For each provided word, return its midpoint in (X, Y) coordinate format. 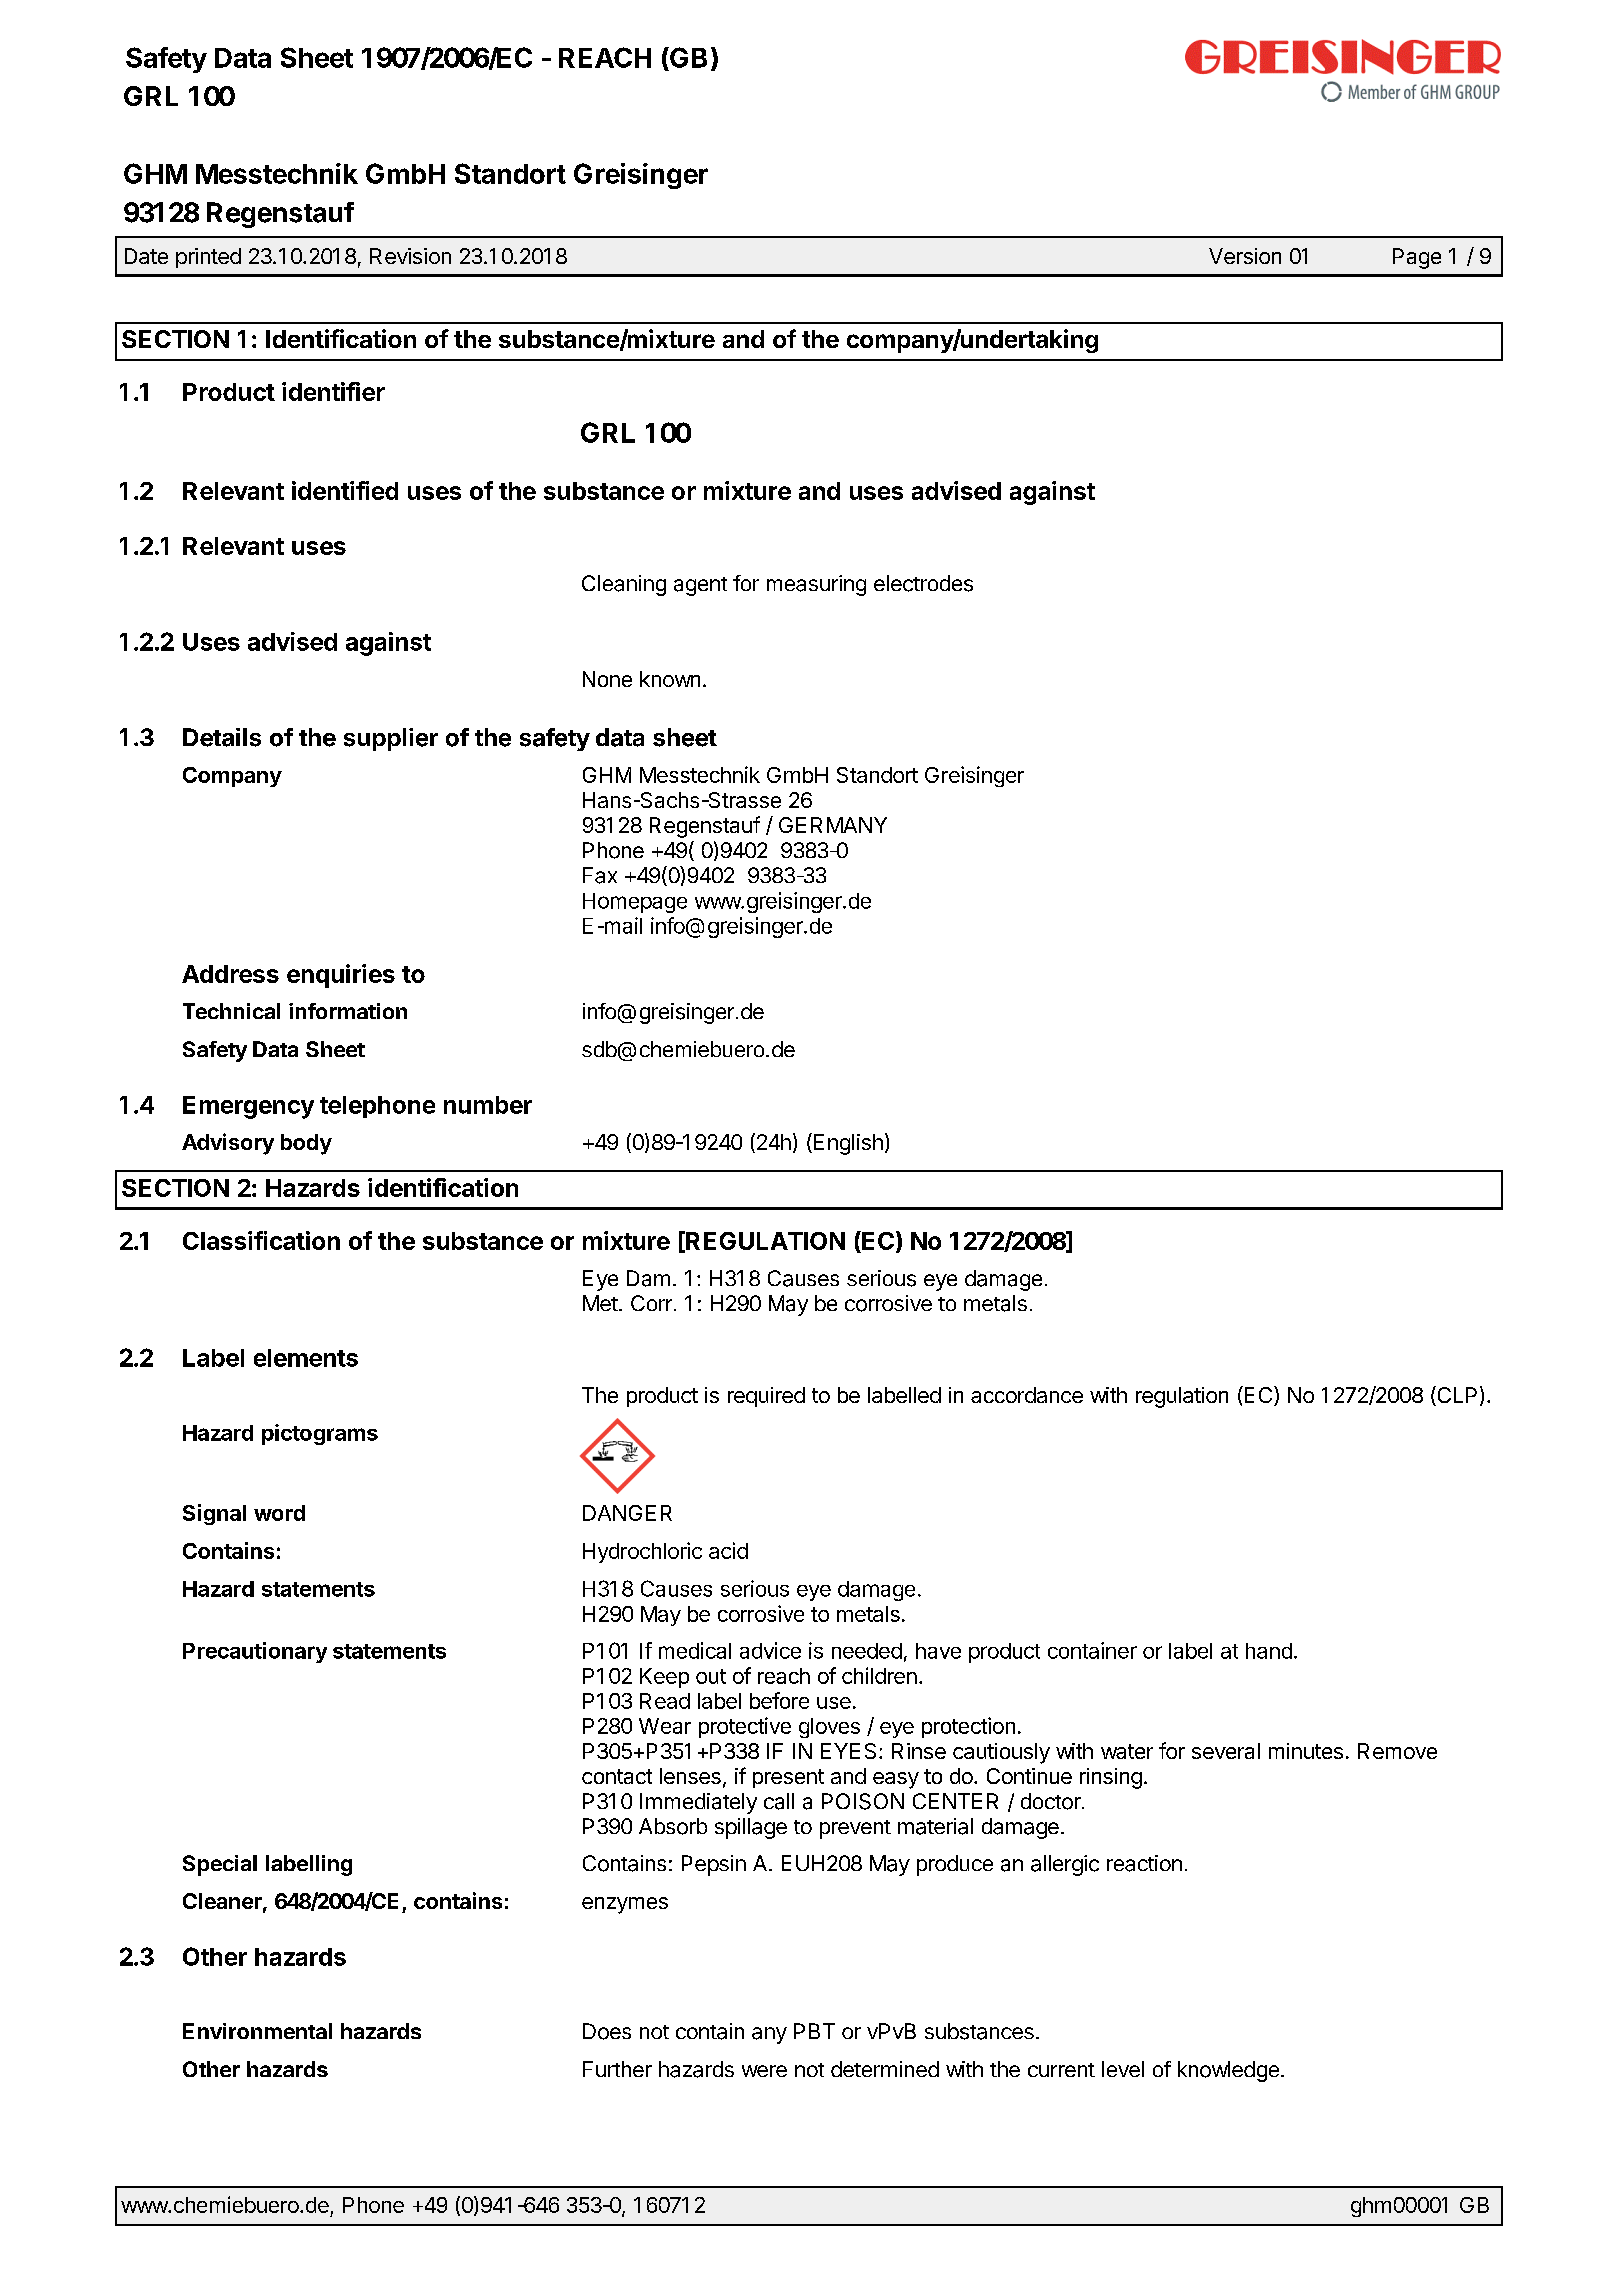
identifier (333, 391)
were (764, 2071)
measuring (816, 585)
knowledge (1228, 2071)
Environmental (257, 2031)
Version (1245, 256)
